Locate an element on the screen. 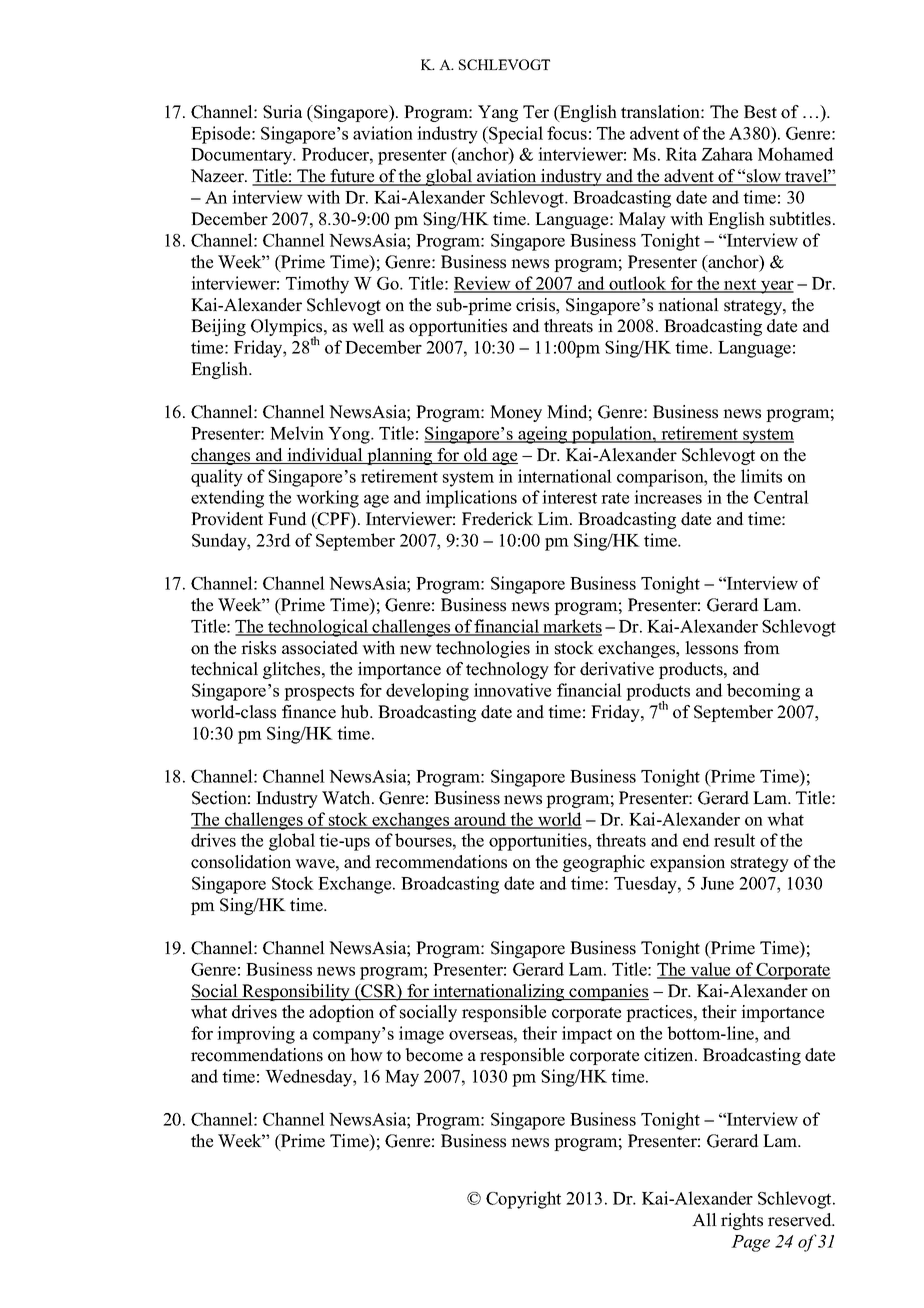 The height and width of the screenshot is (1308, 924). Money is located at coordinates (516, 413).
